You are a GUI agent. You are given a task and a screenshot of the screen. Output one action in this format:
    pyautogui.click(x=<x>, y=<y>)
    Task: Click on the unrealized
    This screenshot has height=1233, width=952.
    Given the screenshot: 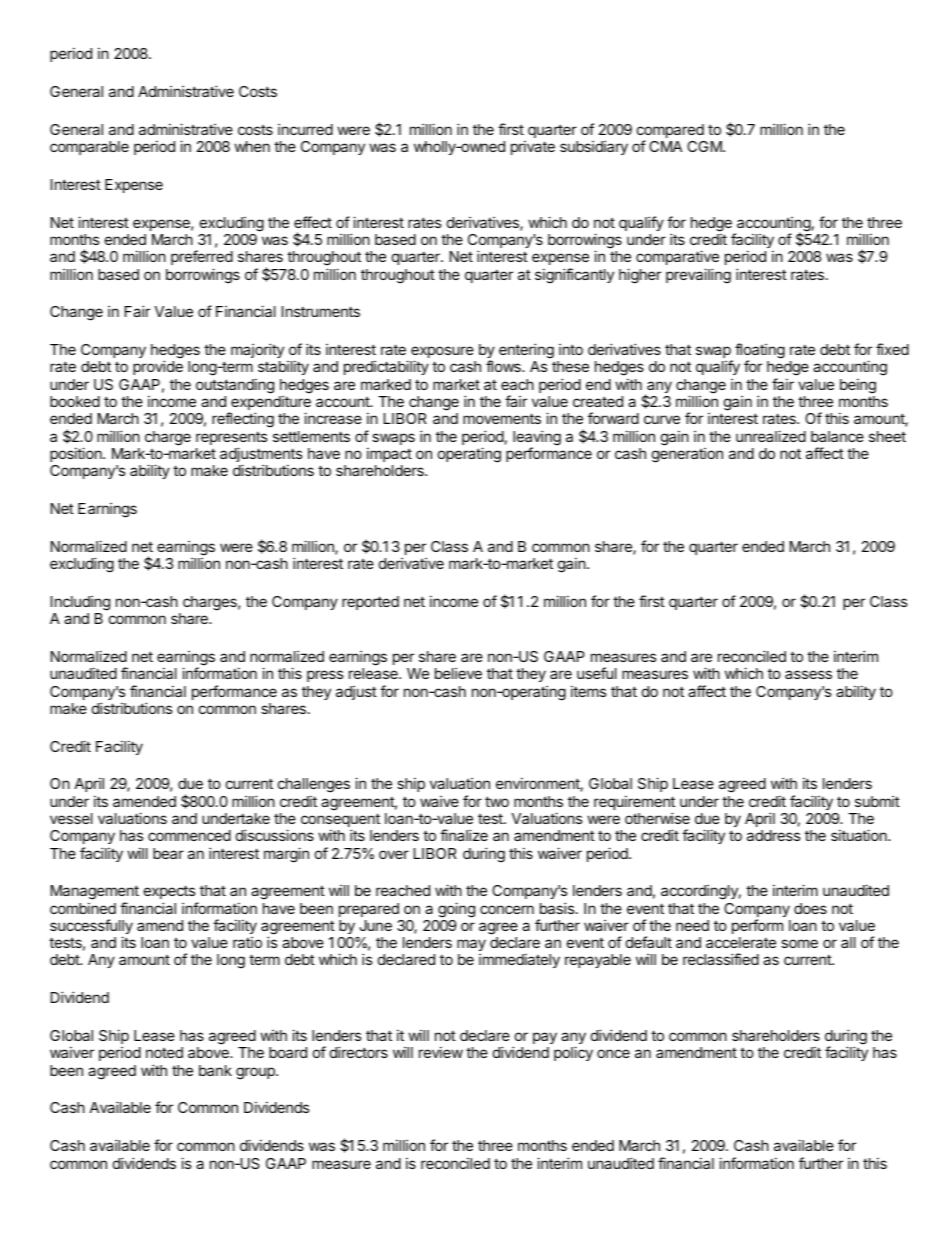 What is the action you would take?
    pyautogui.click(x=771, y=436)
